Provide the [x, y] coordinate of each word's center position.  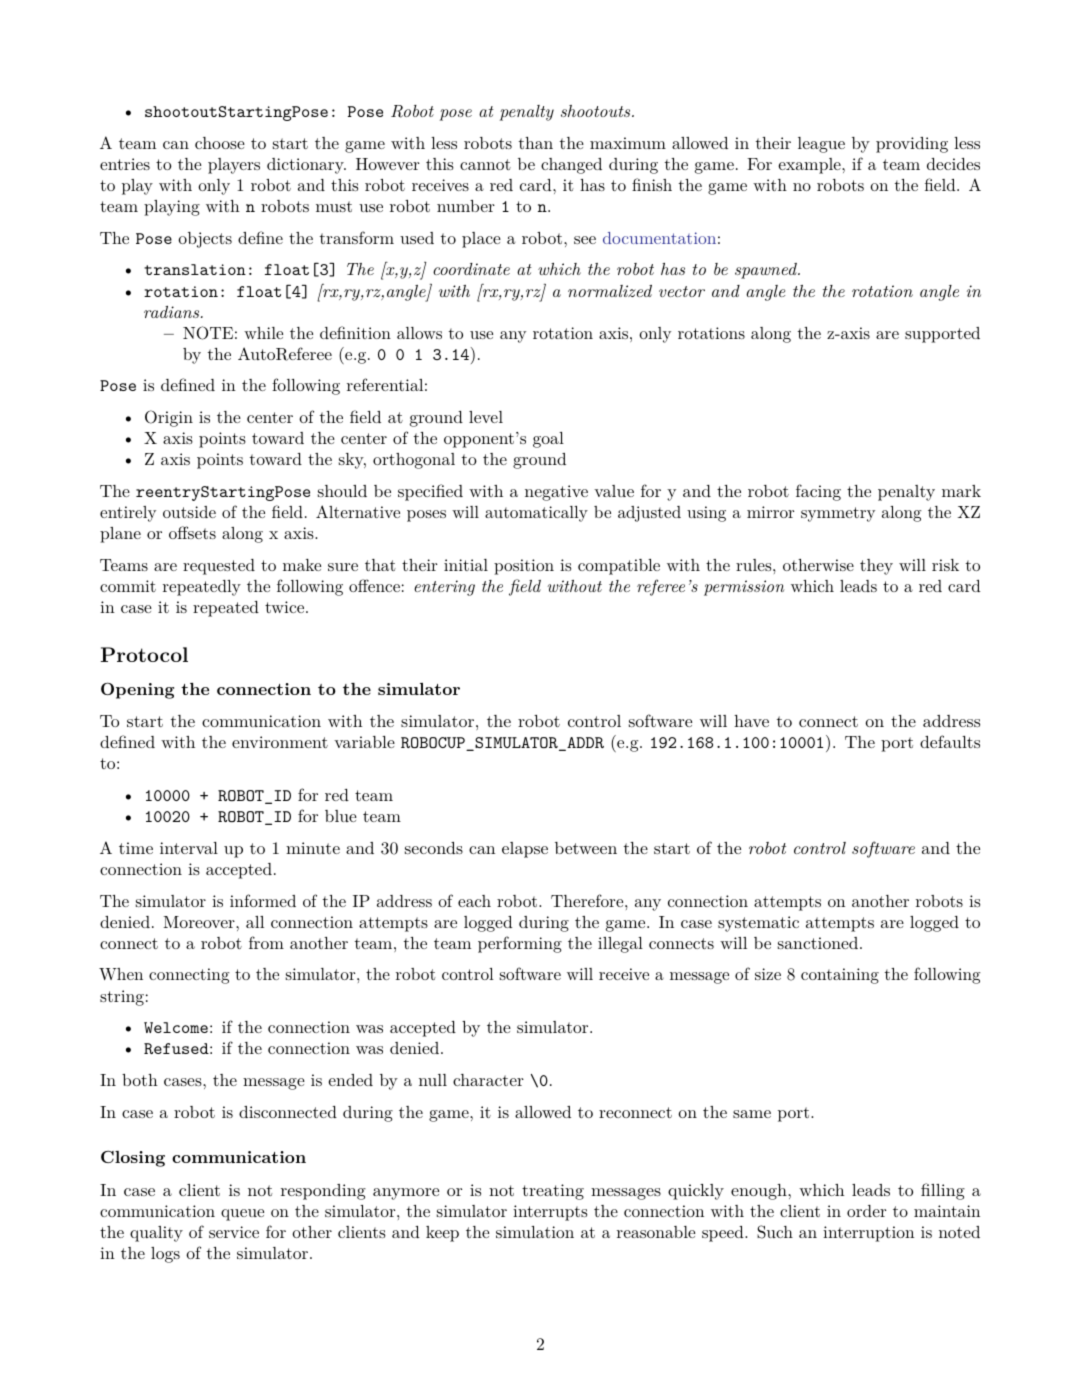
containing [840, 976]
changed [571, 166]
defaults [950, 741]
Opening [137, 690]
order [866, 1211]
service [234, 1232]
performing [520, 944]
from [266, 942]
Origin [169, 418]
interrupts [550, 1213]
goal [548, 440]
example [809, 166]
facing [818, 492]
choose [220, 143]
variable [364, 742]
